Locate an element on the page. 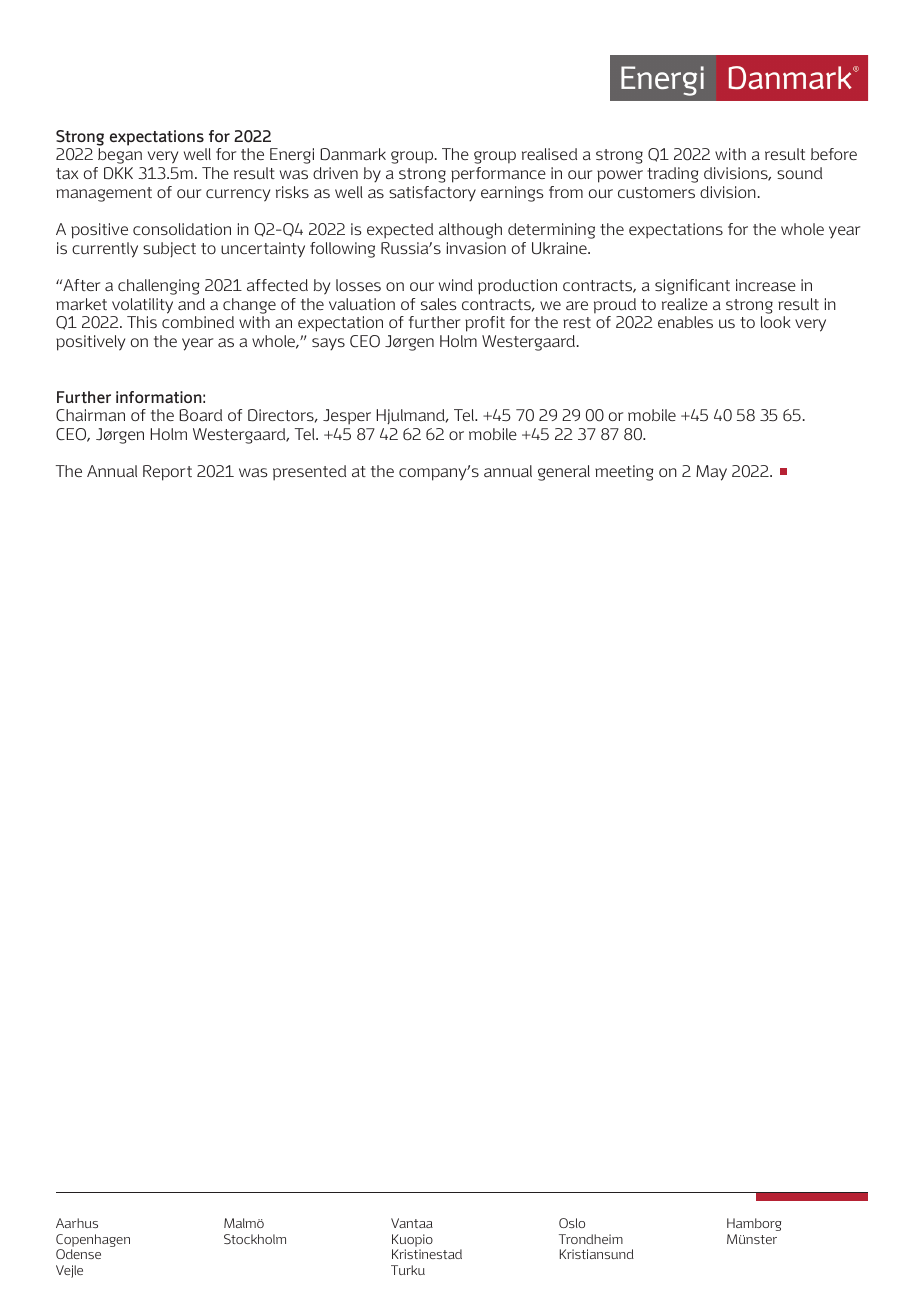 The width and height of the document is (924, 1308). volatility is located at coordinates (142, 306).
